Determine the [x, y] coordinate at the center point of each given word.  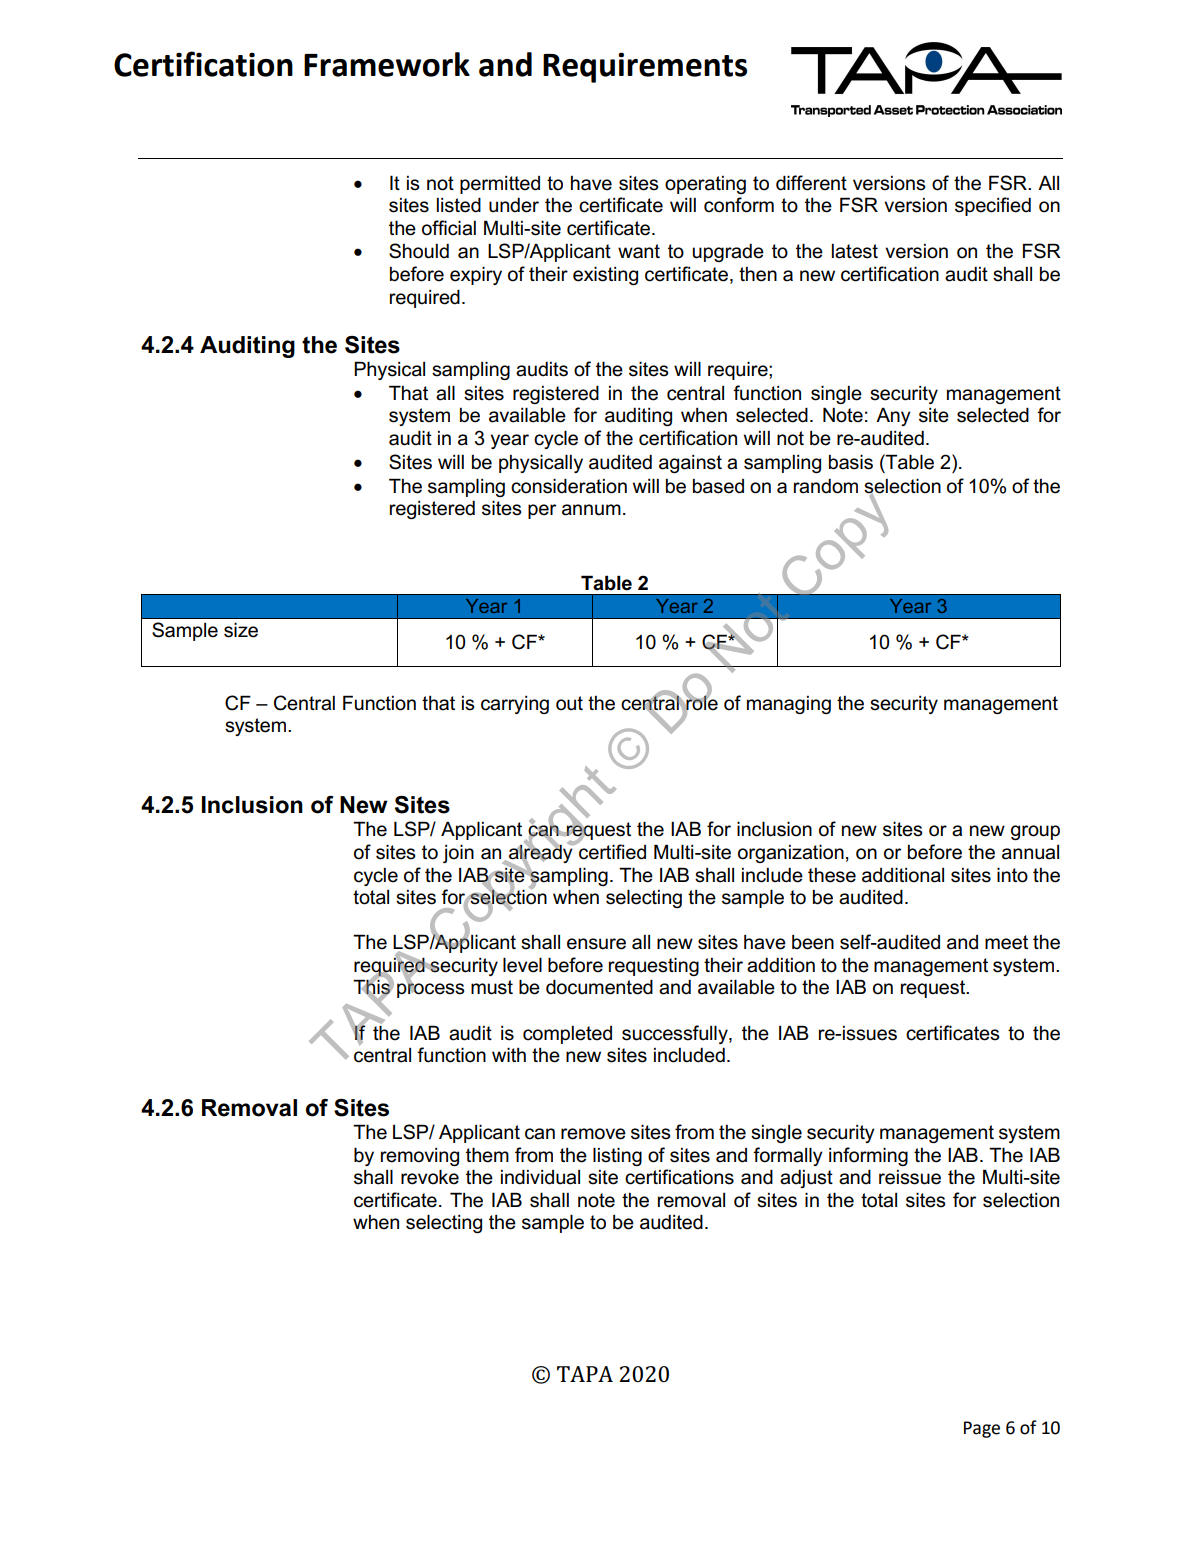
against [690, 464]
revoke [430, 1177]
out [569, 703]
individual [540, 1177]
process [431, 989]
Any [893, 417]
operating [705, 185]
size [241, 630]
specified [993, 206]
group [1035, 832]
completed [567, 1035]
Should [419, 251]
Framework [387, 64]
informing [868, 1156]
